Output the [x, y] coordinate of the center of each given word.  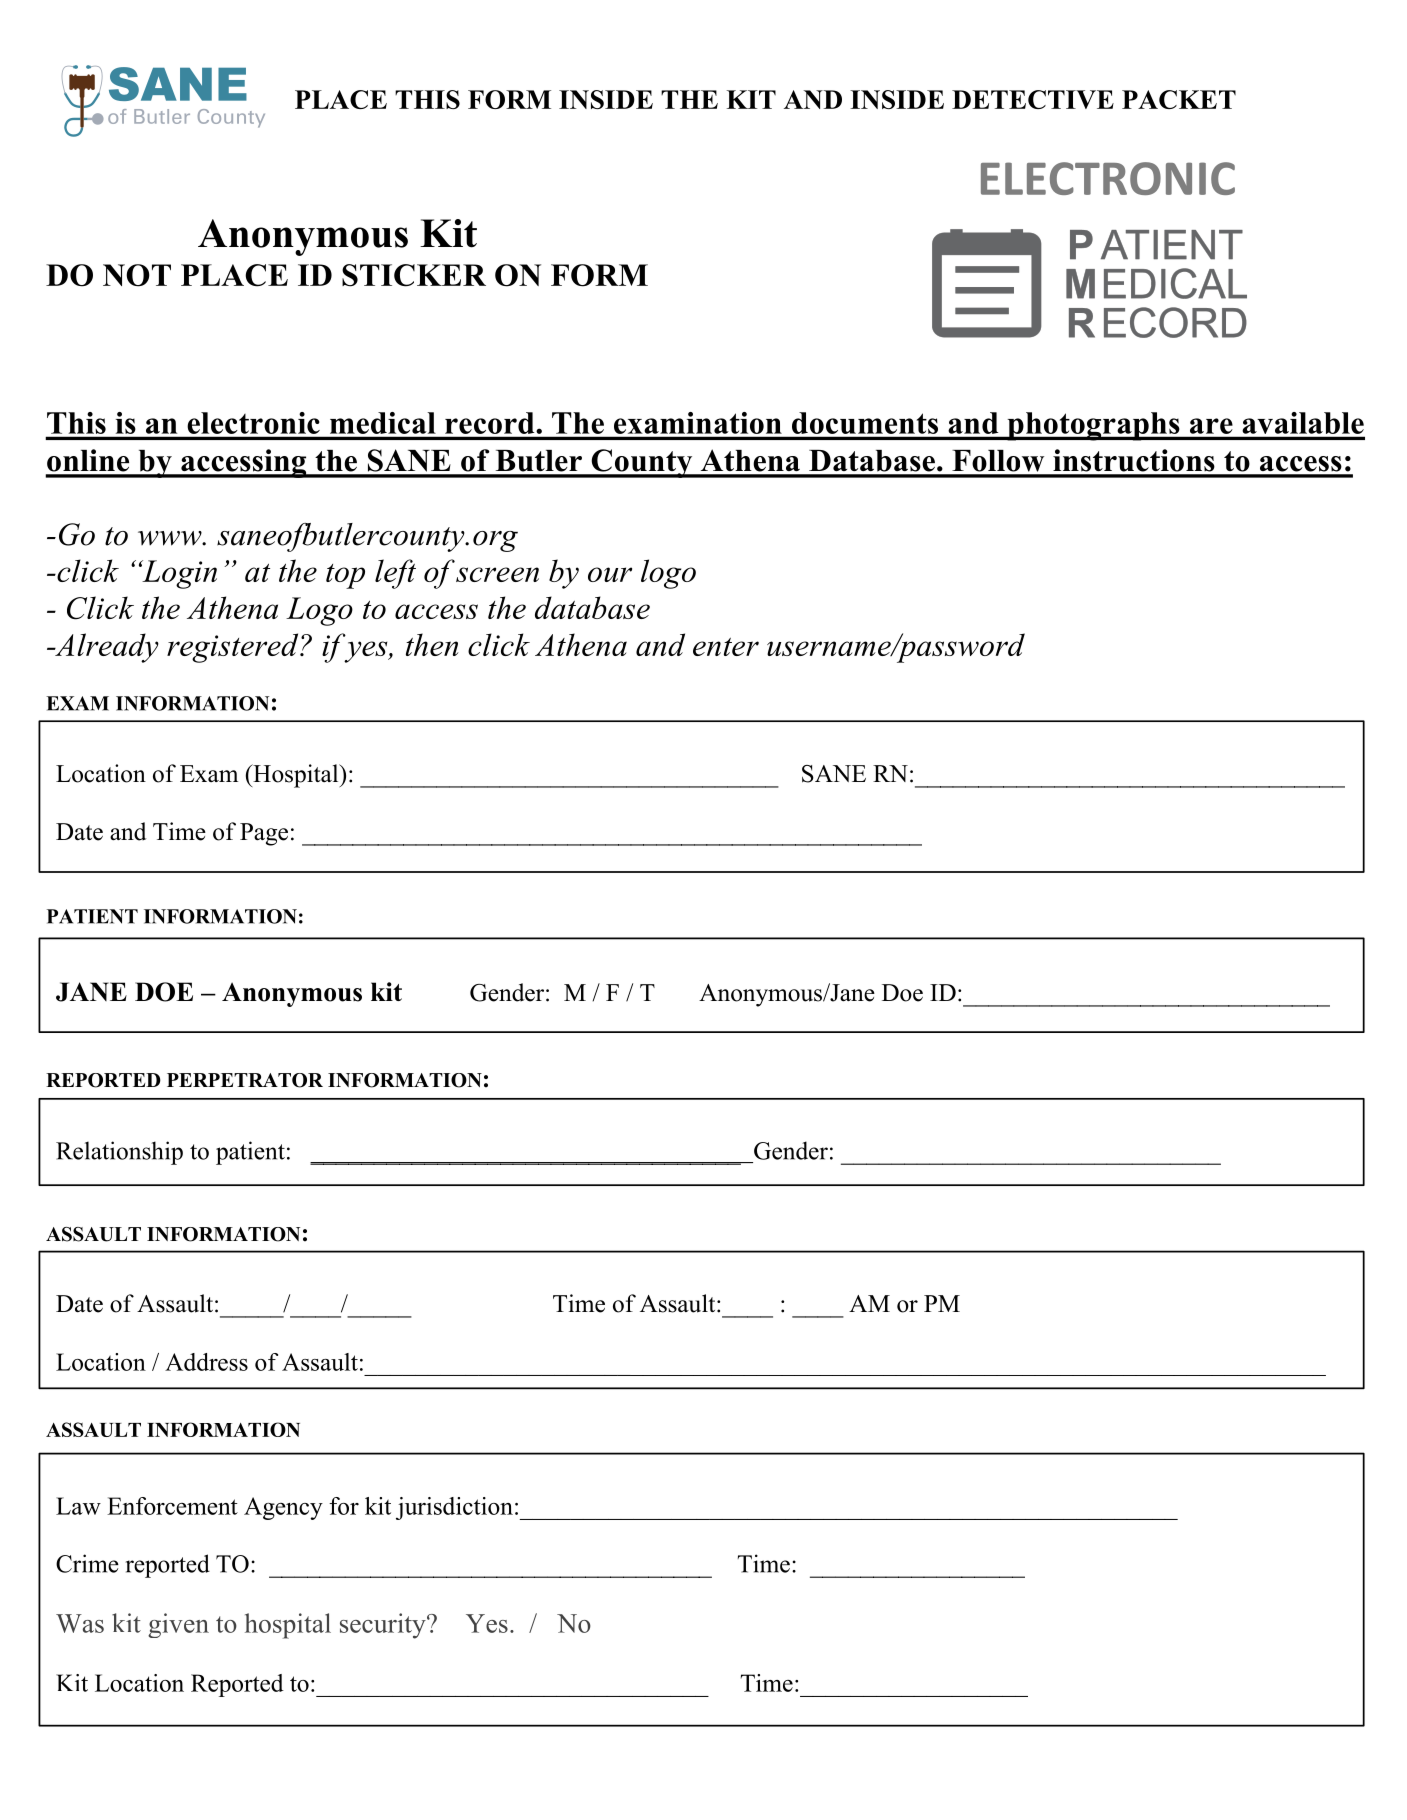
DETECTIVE [1033, 99]
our [610, 574]
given [178, 1625]
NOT [137, 275]
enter [726, 647]
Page [264, 834]
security [384, 1626]
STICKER [414, 275]
